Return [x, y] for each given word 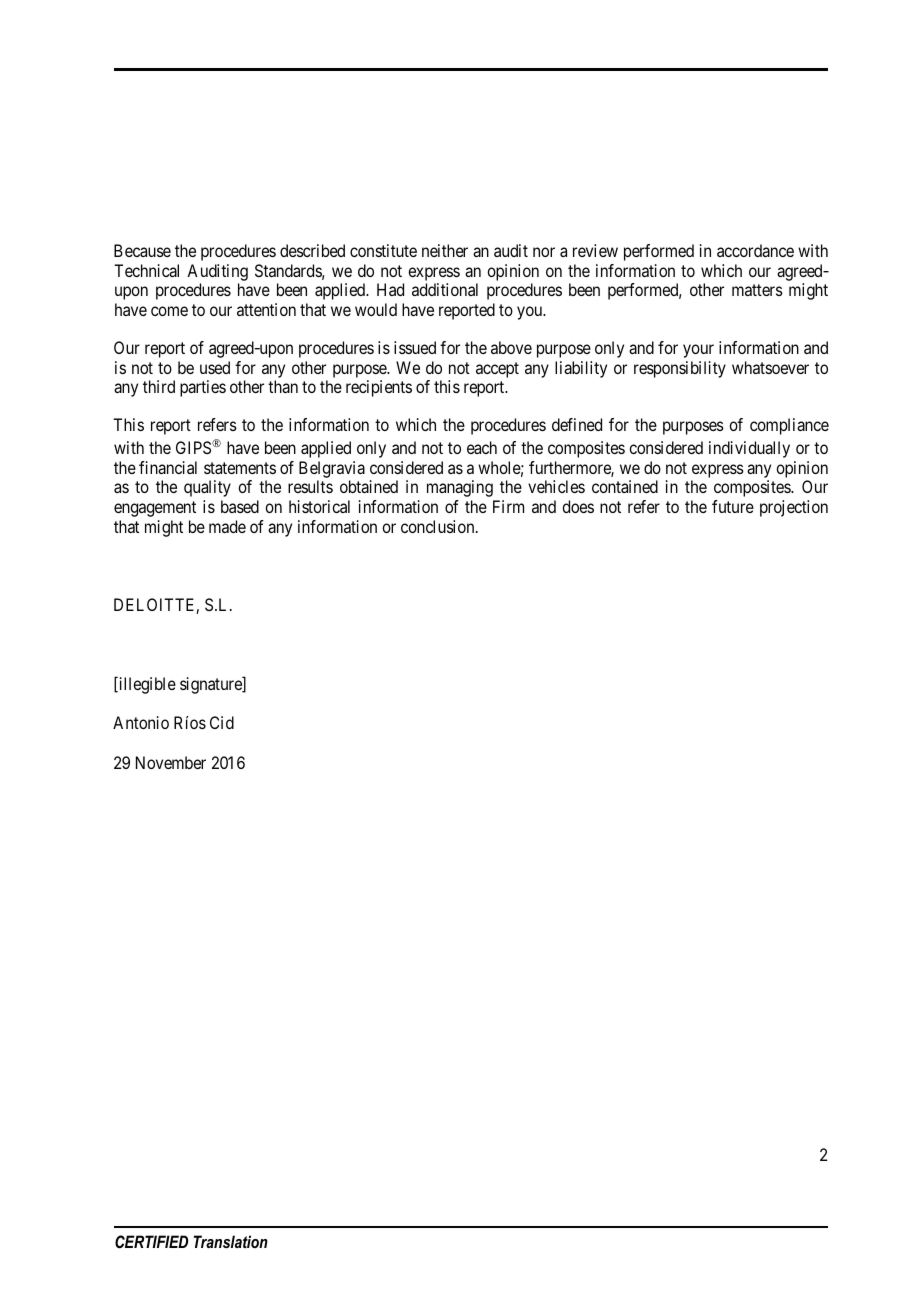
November [171, 762]
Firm [508, 506]
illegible [146, 685]
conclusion [439, 526]
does [578, 506]
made [227, 526]
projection [794, 508]
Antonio [141, 722]
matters [757, 290]
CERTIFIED [151, 1242]
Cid [222, 722]
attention [266, 309]
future [733, 506]
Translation [231, 1241]
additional [445, 289]
